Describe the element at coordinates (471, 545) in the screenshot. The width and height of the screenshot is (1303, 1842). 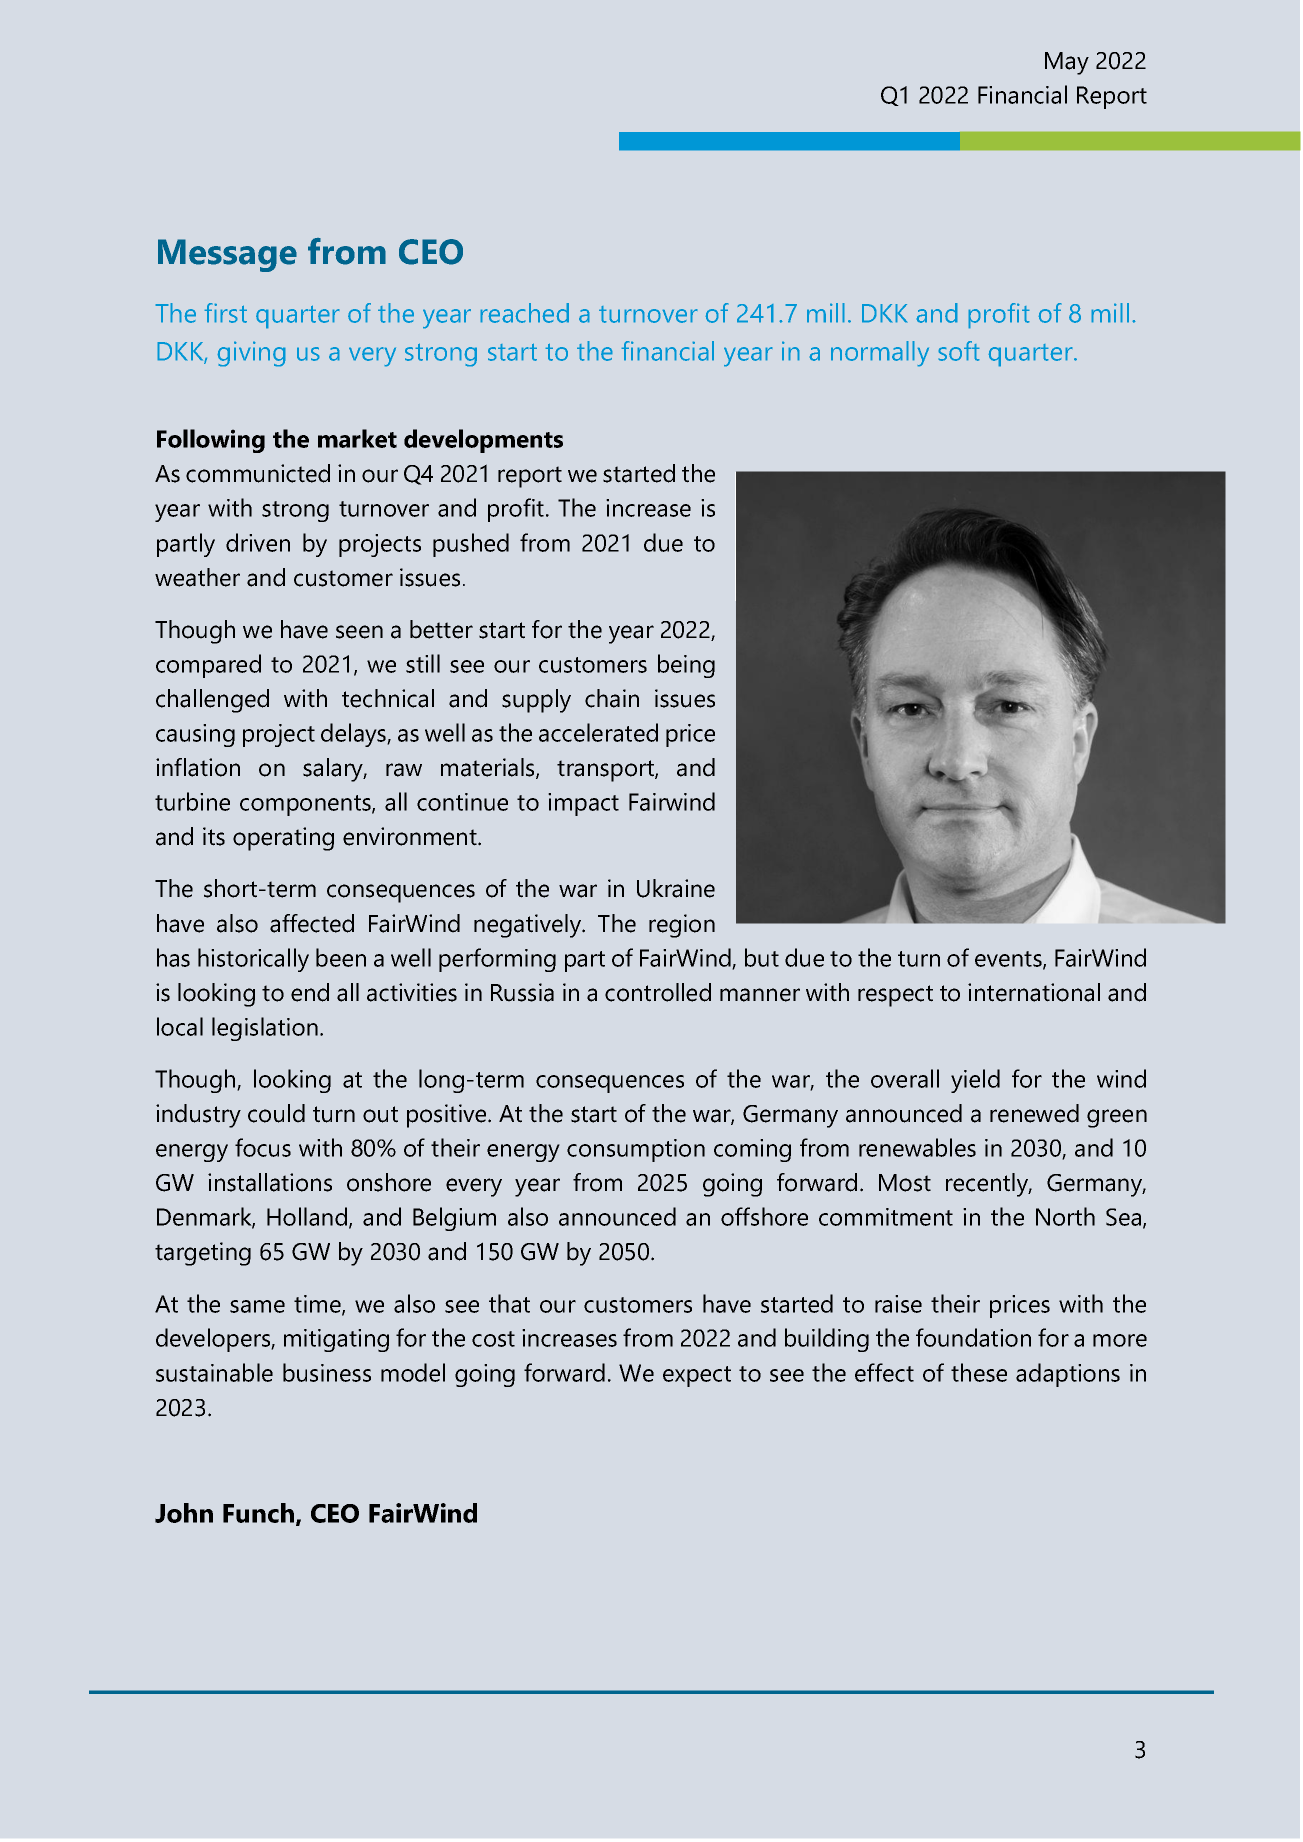
I see `pushed` at that location.
